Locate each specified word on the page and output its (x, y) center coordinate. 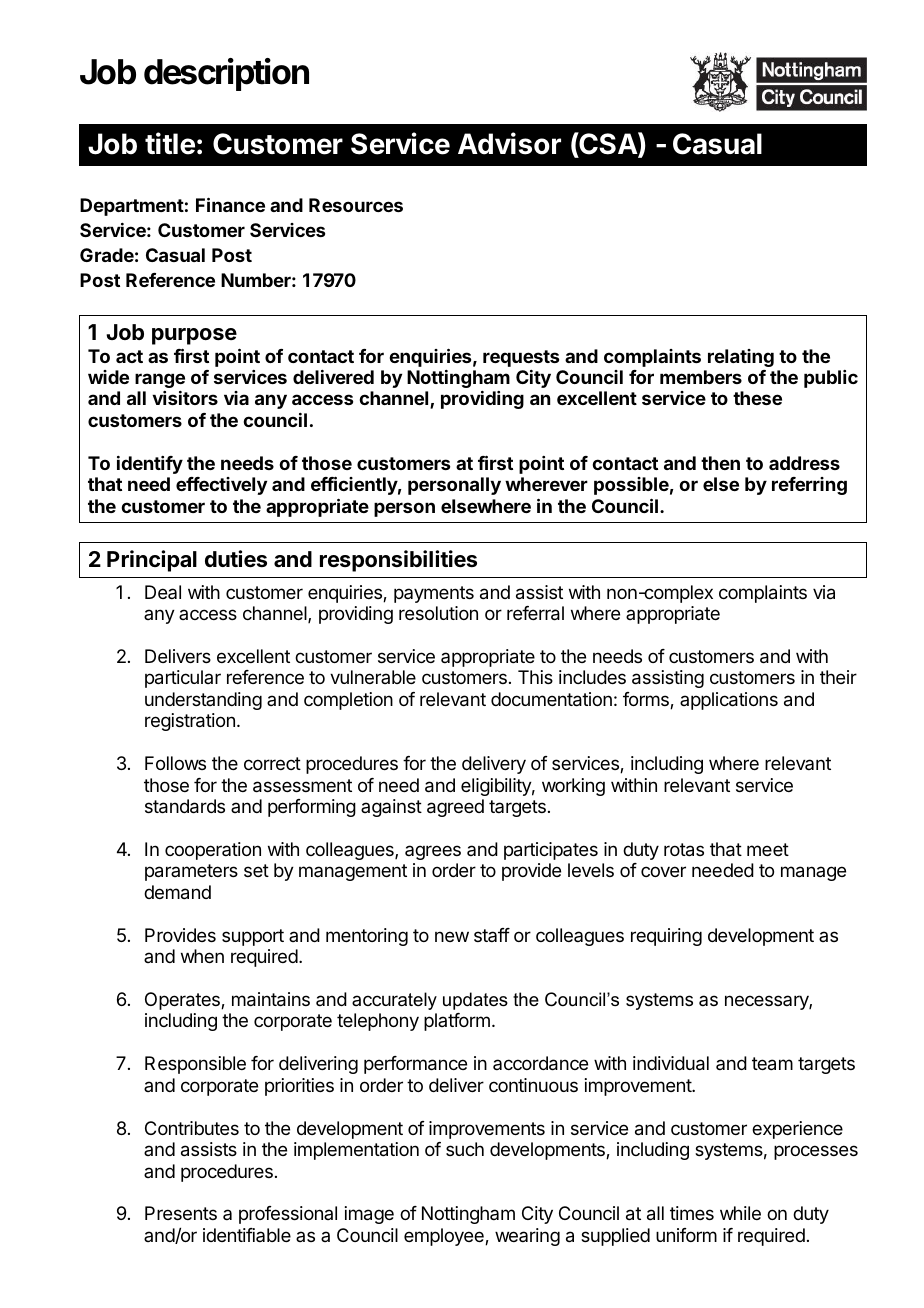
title (170, 143)
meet (768, 849)
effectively (221, 486)
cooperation (213, 851)
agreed (455, 808)
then (720, 463)
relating (741, 358)
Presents (181, 1213)
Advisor (509, 143)
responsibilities (398, 561)
